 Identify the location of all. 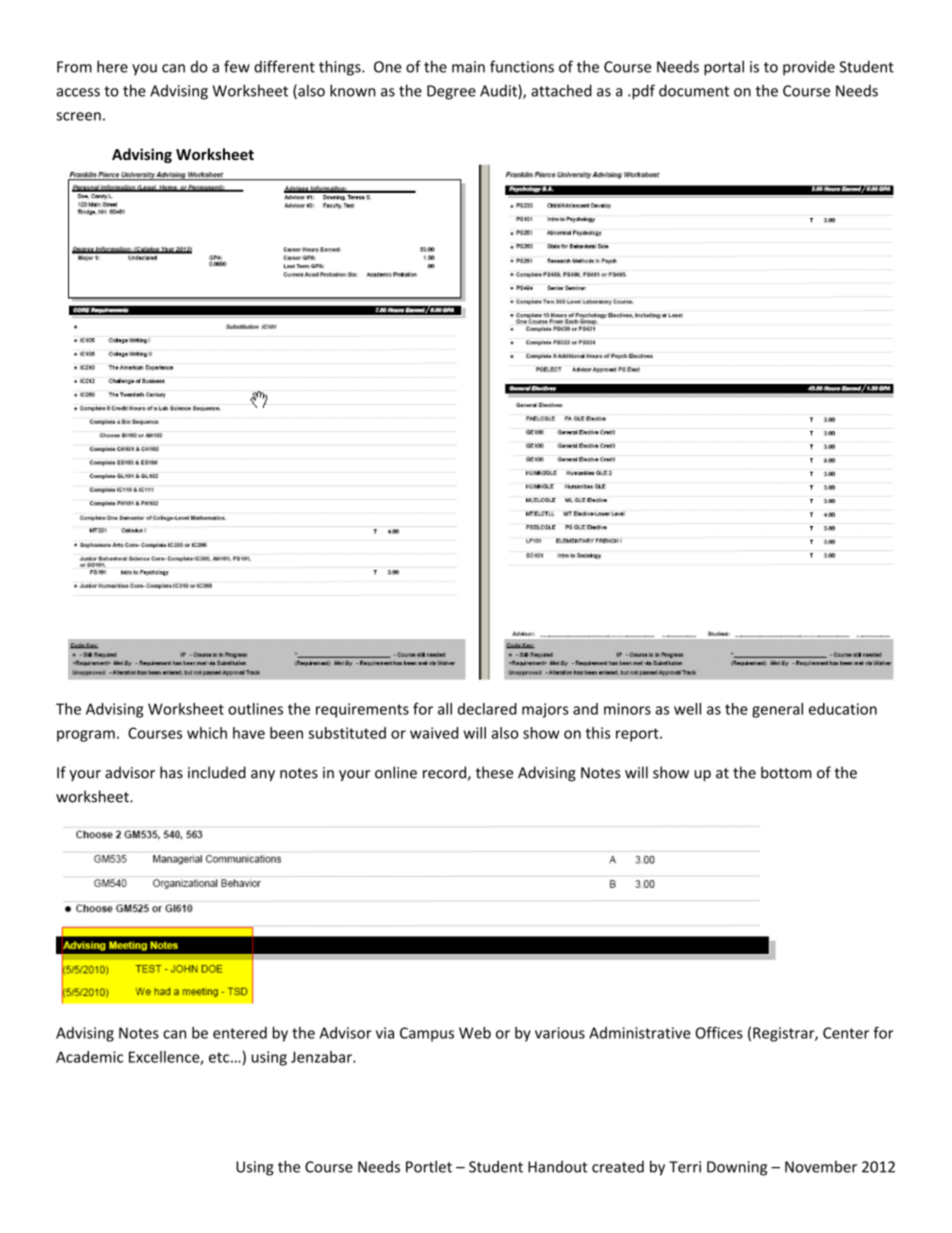
(445, 709).
